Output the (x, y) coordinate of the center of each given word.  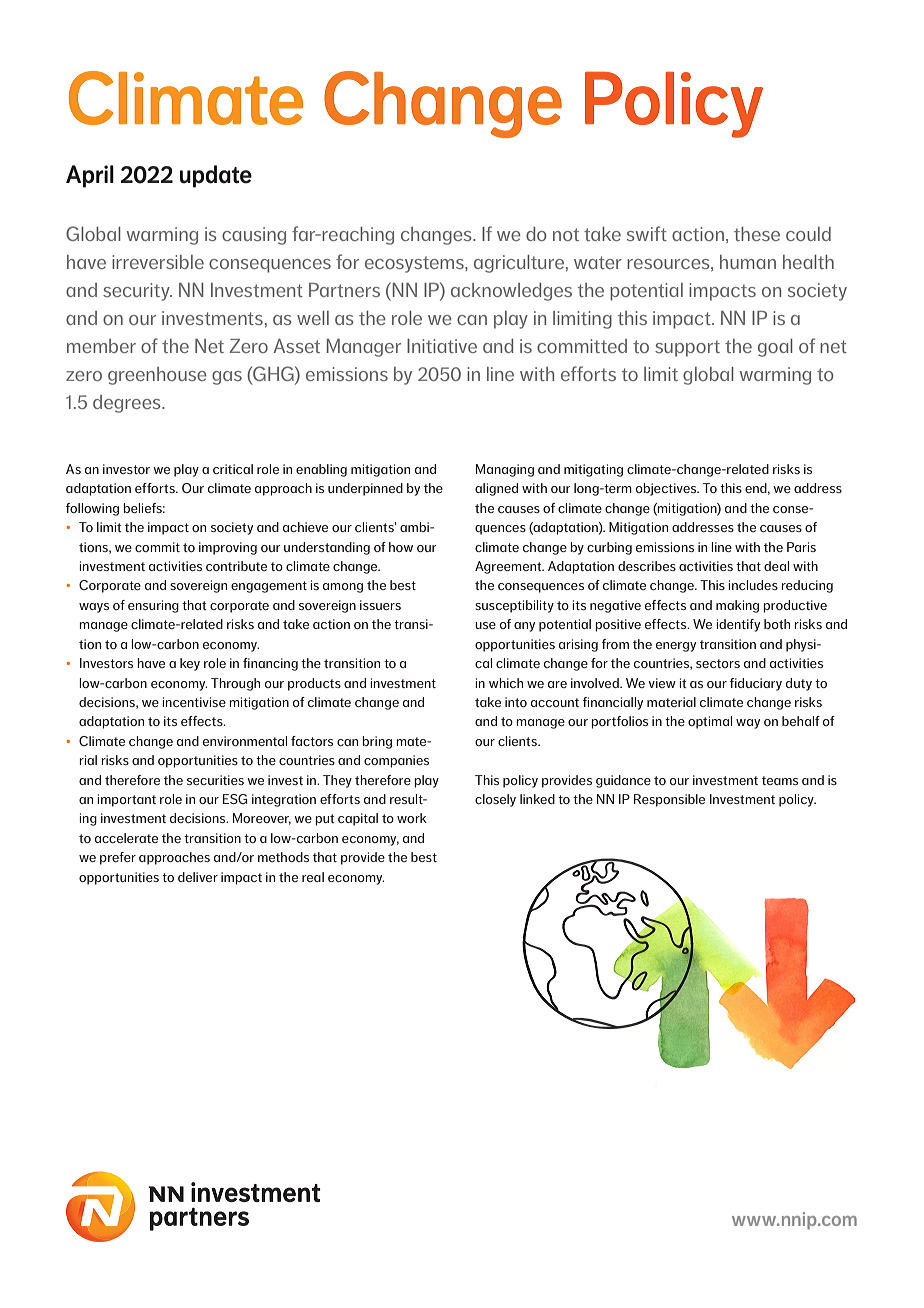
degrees (128, 404)
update (216, 176)
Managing (505, 470)
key (190, 664)
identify (738, 625)
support (687, 348)
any (524, 627)
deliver (198, 877)
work (412, 818)
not (566, 234)
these (757, 234)
